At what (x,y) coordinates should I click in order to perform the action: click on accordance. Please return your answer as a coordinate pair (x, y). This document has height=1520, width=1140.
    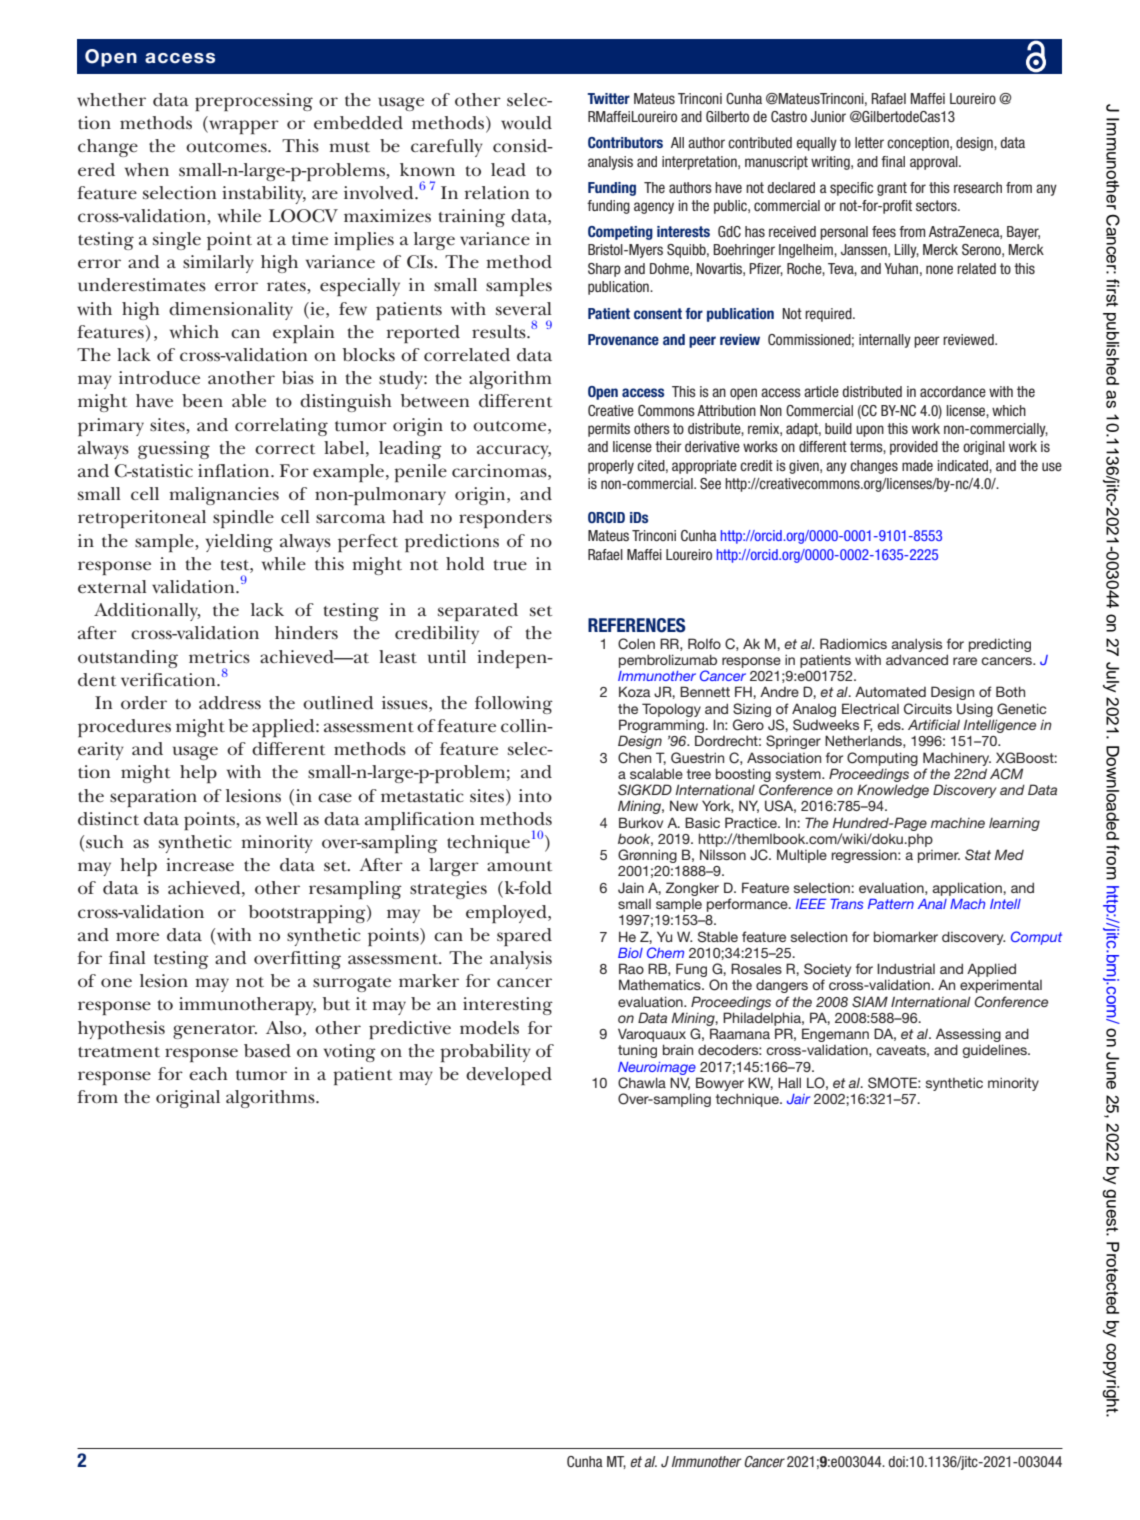
    Looking at the image, I should click on (953, 391).
